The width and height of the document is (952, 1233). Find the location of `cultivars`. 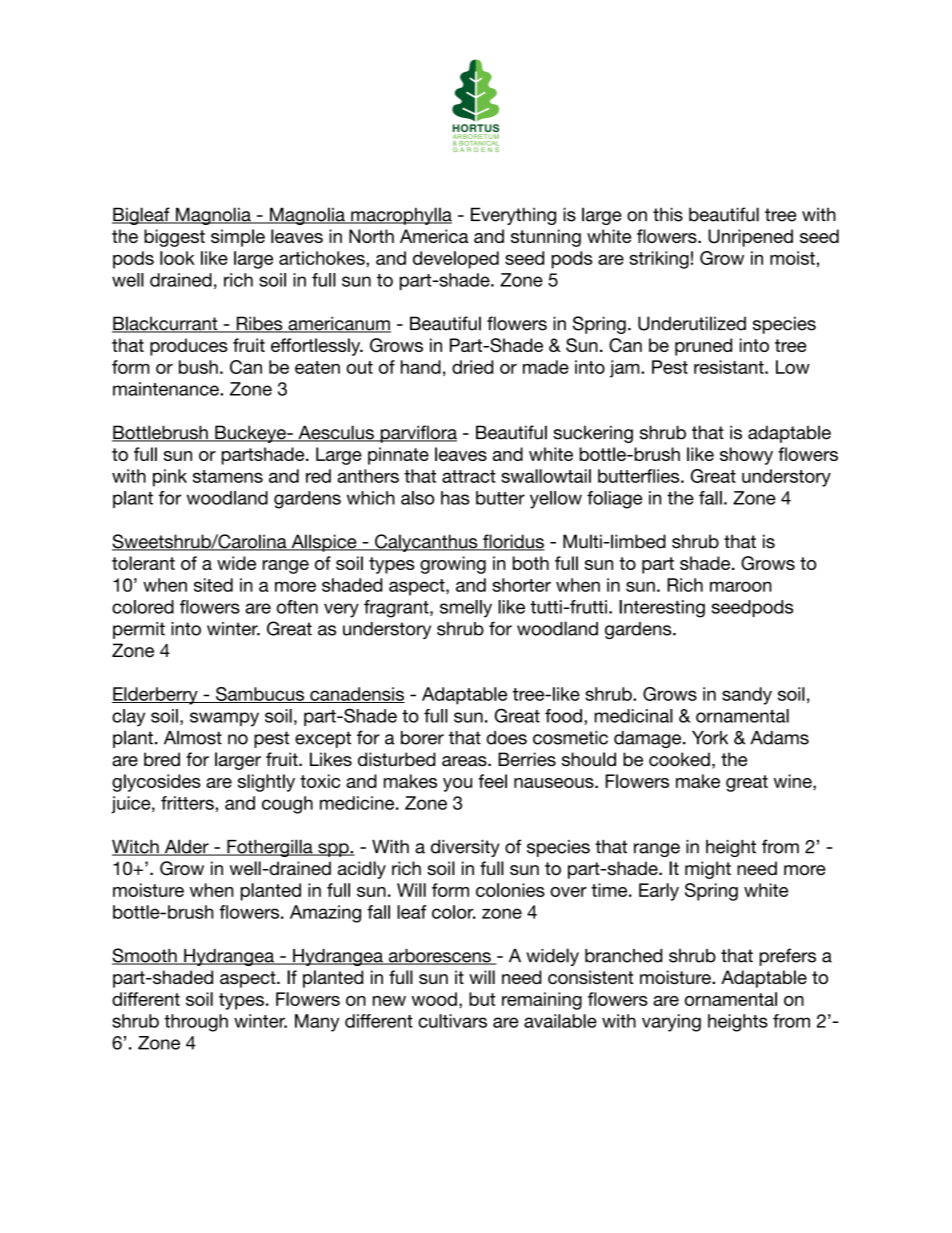

cultivars is located at coordinates (452, 1021).
